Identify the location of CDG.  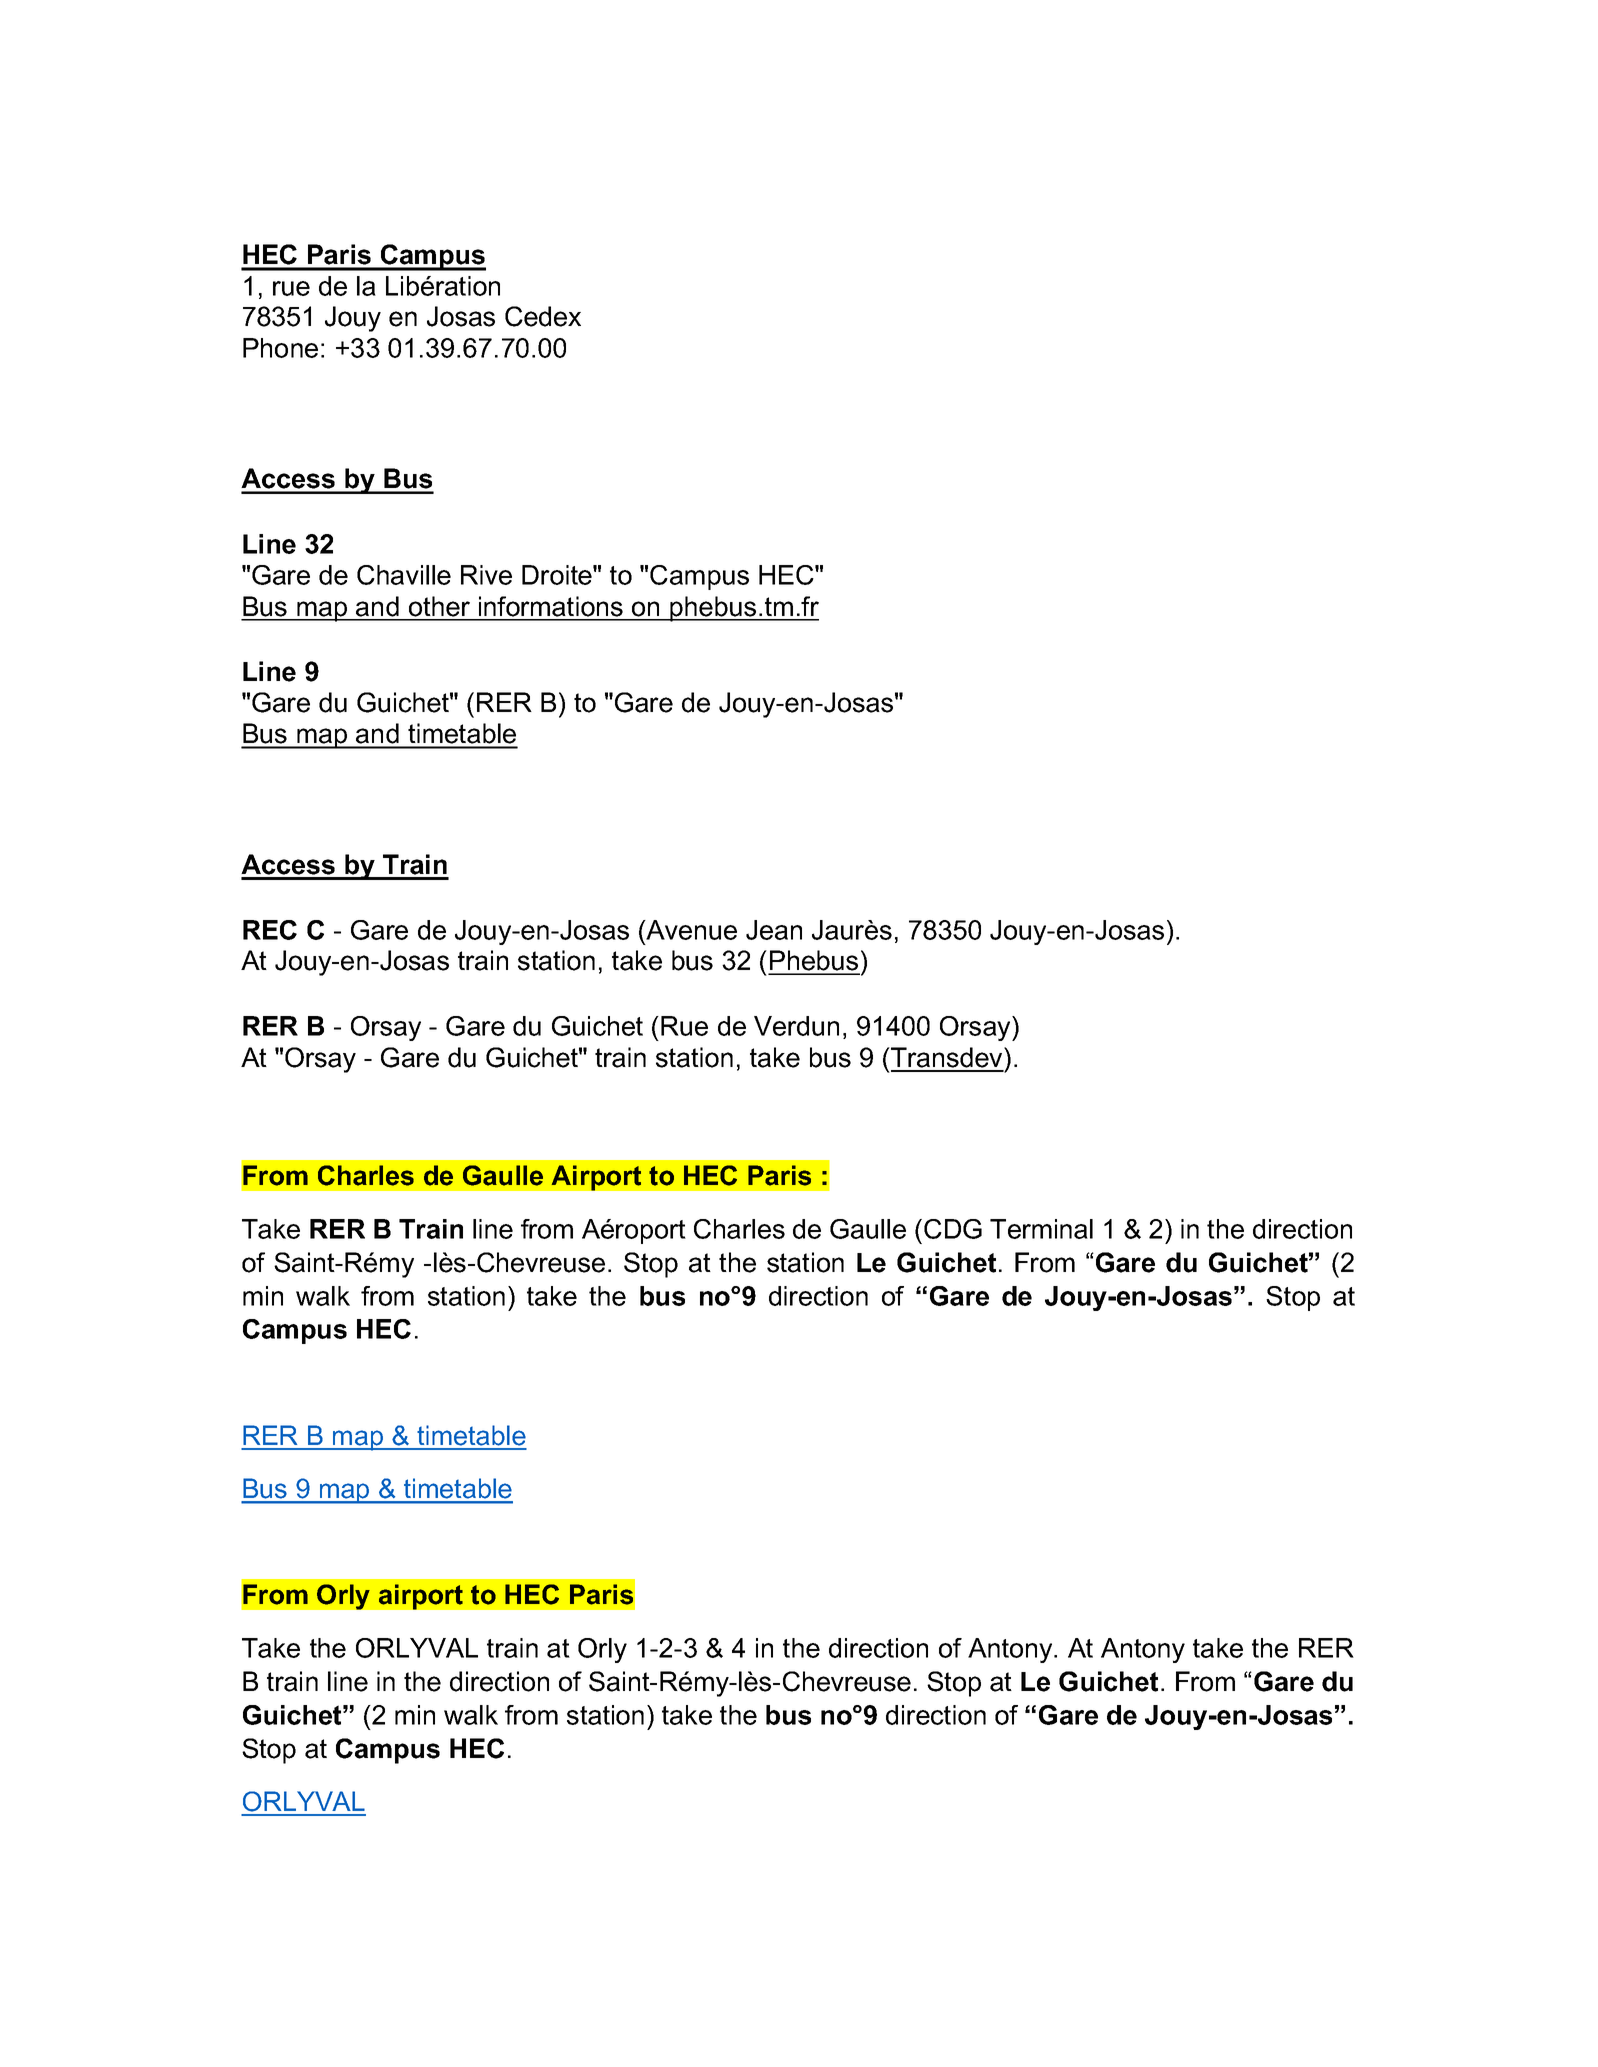
(953, 1229).
